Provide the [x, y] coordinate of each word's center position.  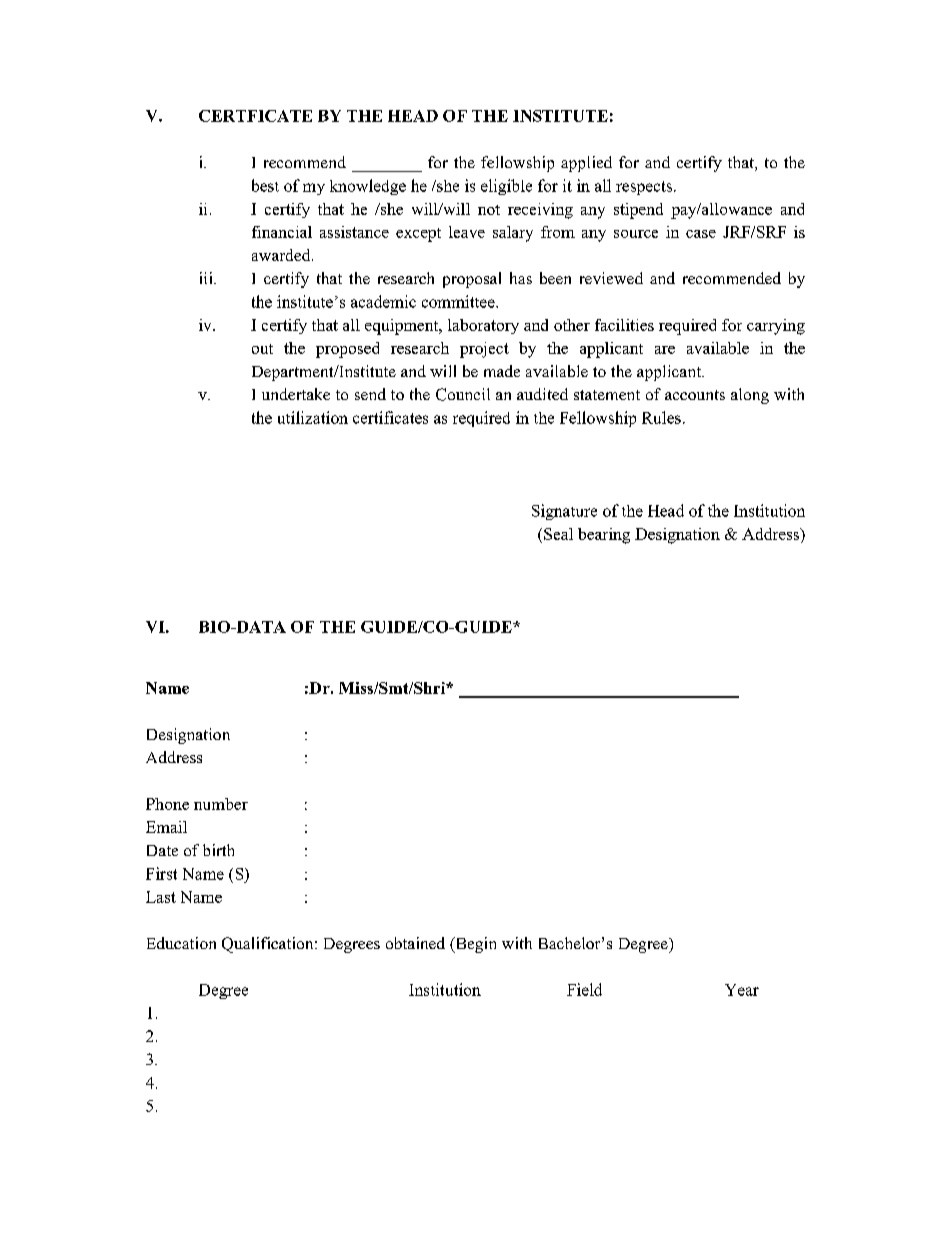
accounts [695, 395]
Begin [474, 945]
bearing [604, 536]
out [262, 349]
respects [644, 188]
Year [742, 990]
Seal [558, 534]
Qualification [269, 945]
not [489, 210]
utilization [313, 417]
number [221, 804]
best [265, 185]
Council [463, 394]
